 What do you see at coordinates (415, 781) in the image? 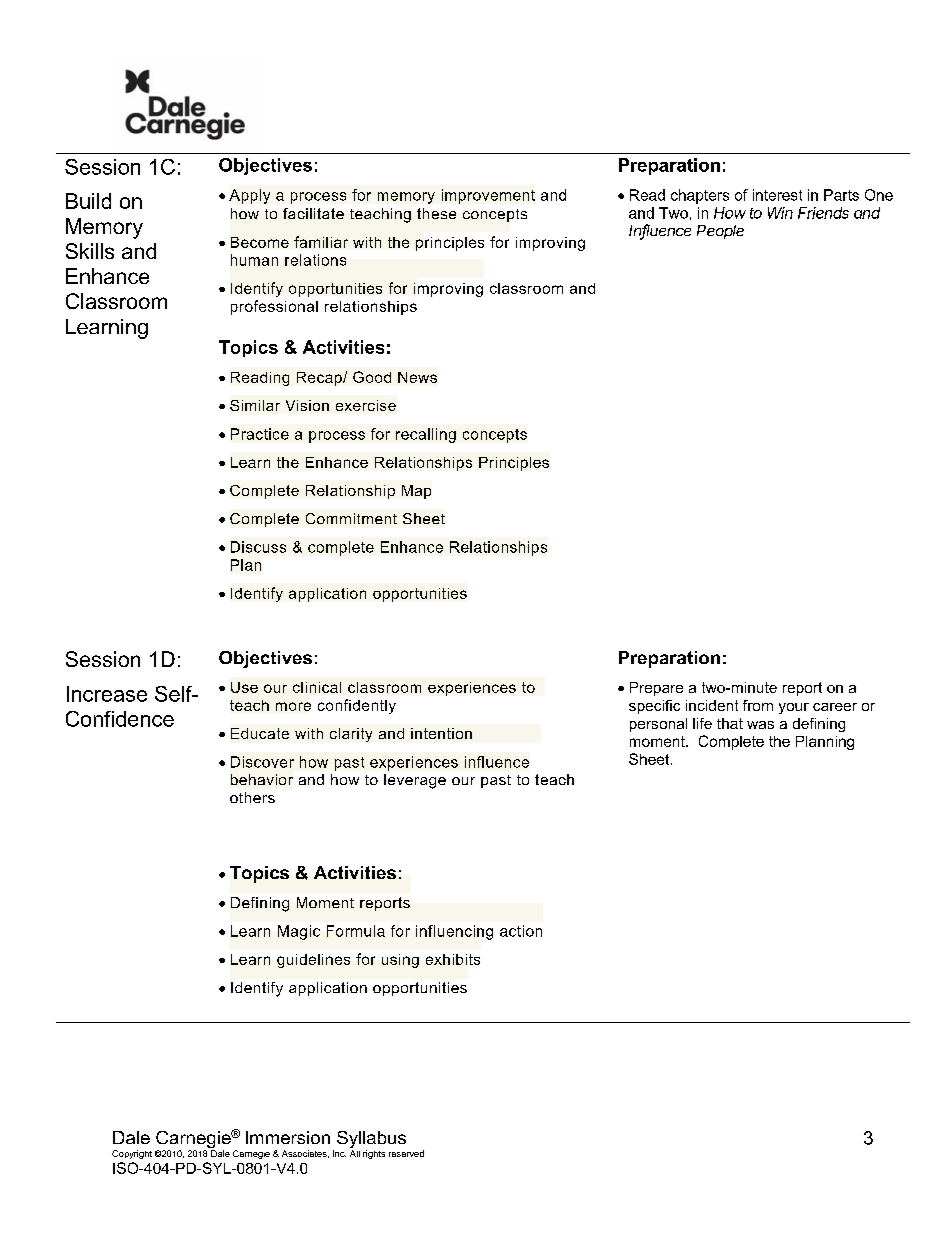
I see `leverage` at bounding box center [415, 781].
